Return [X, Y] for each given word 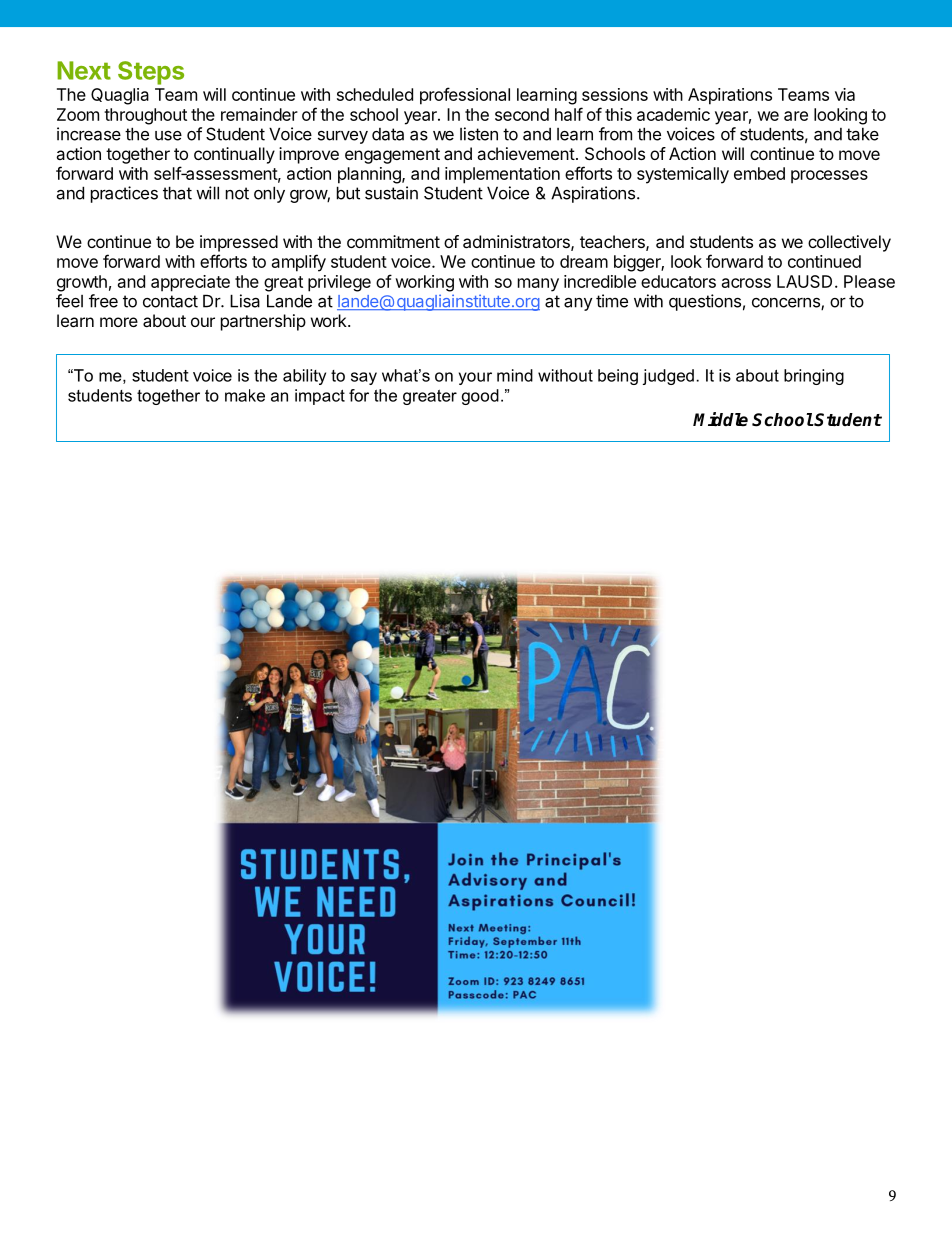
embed [759, 173]
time [612, 301]
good [480, 397]
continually [234, 155]
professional [465, 96]
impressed [239, 243]
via [845, 94]
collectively [849, 243]
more [119, 322]
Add [72, 408]
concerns [787, 304]
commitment [393, 241]
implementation [502, 175]
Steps [151, 73]
